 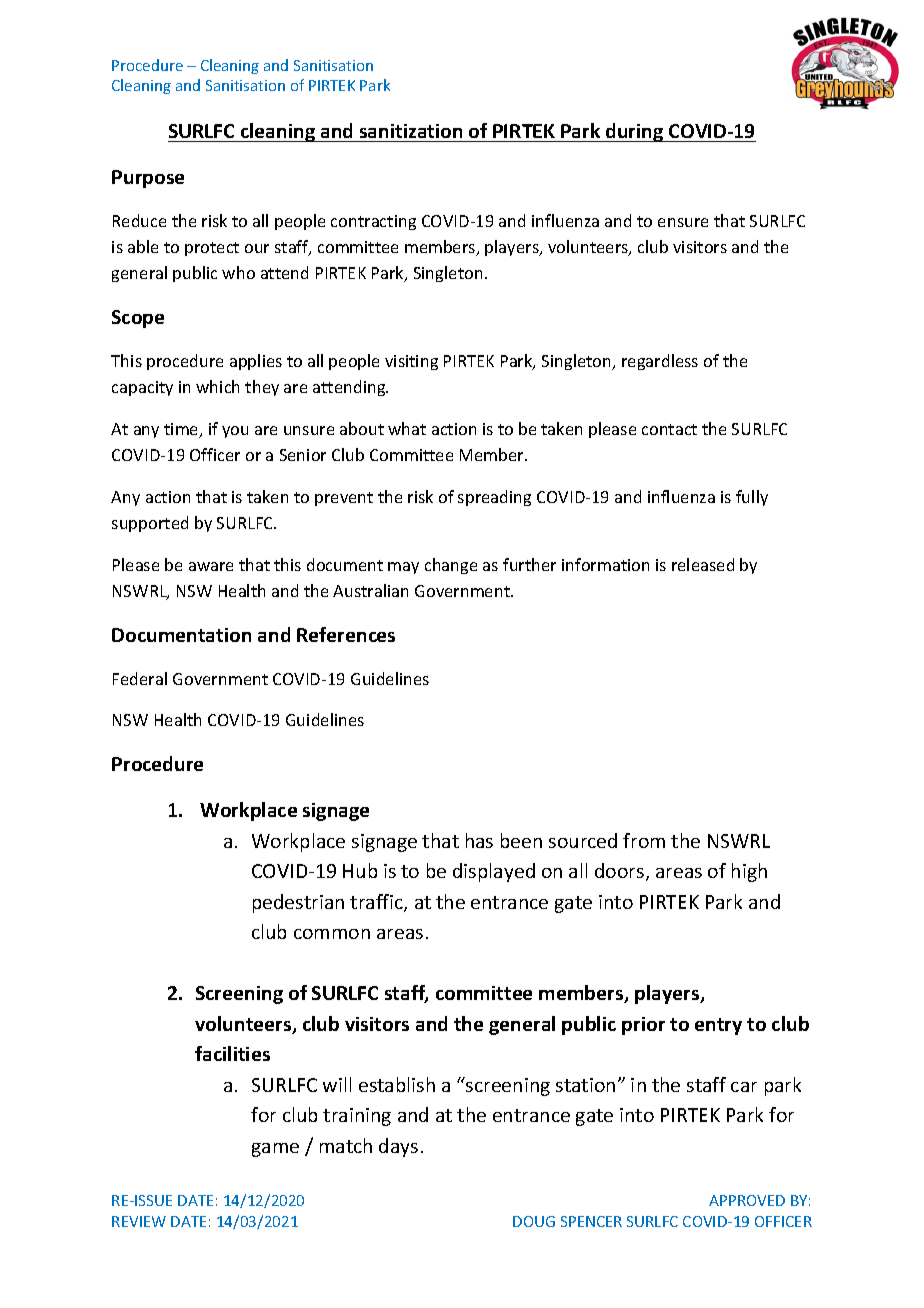 What do you see at coordinates (140, 678) in the screenshot?
I see `Federal` at bounding box center [140, 678].
